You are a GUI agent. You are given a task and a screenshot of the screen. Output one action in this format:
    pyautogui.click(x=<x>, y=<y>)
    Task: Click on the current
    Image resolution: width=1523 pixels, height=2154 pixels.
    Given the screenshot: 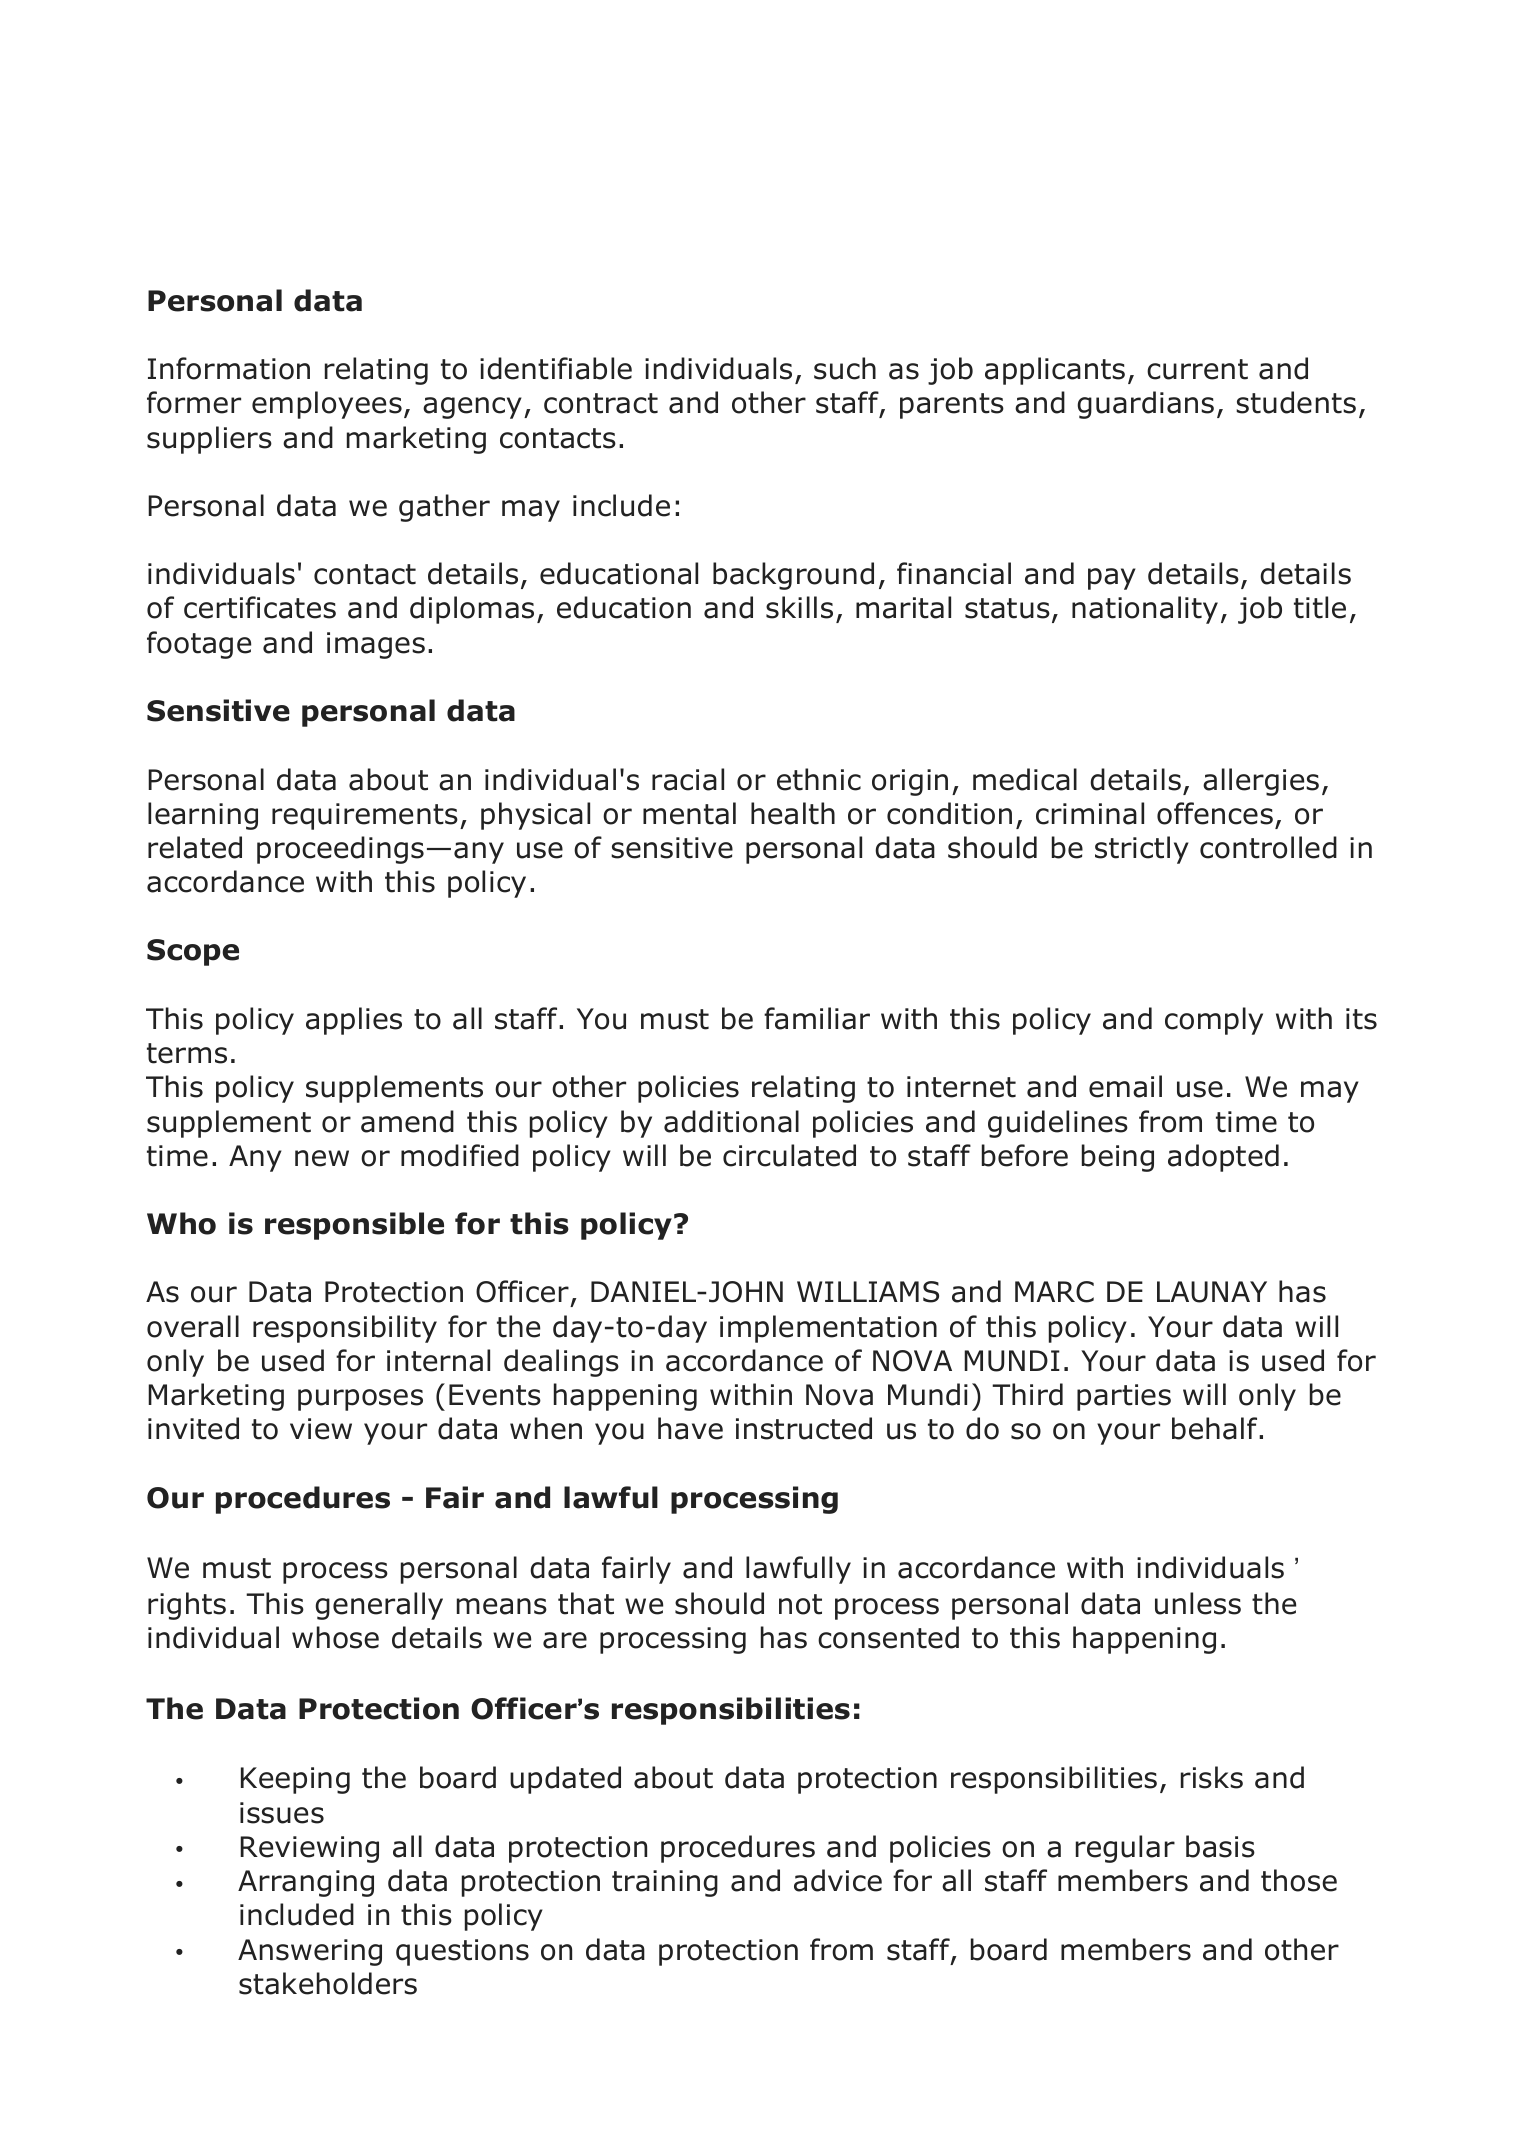 What is the action you would take?
    pyautogui.click(x=1197, y=369)
